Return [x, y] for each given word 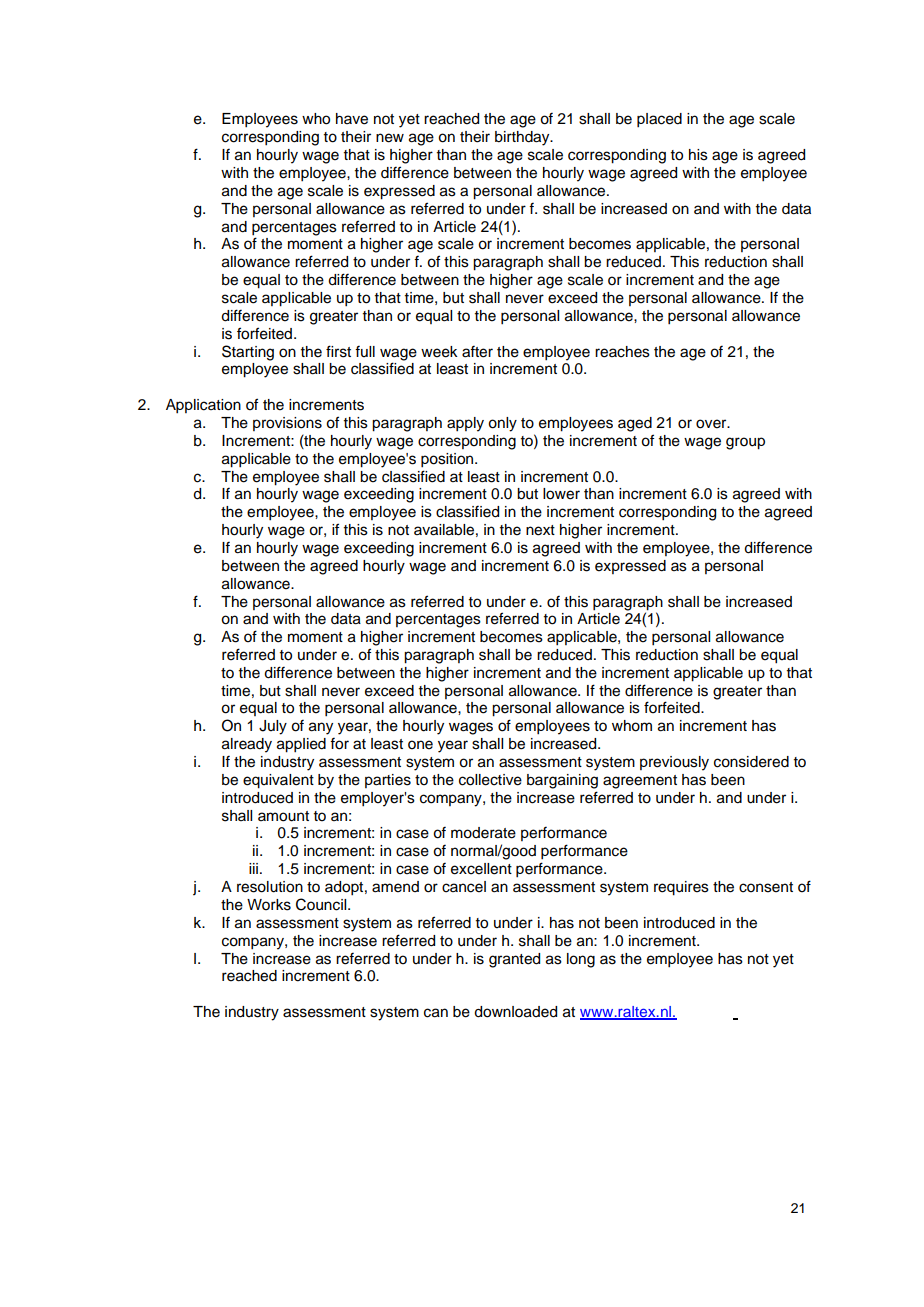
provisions [287, 424]
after [477, 352]
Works [269, 905]
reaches [622, 352]
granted [514, 960]
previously [674, 763]
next [540, 530]
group [745, 443]
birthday [523, 138]
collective [490, 780]
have [352, 119]
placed [659, 120]
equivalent [278, 781]
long [581, 960]
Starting [248, 353]
